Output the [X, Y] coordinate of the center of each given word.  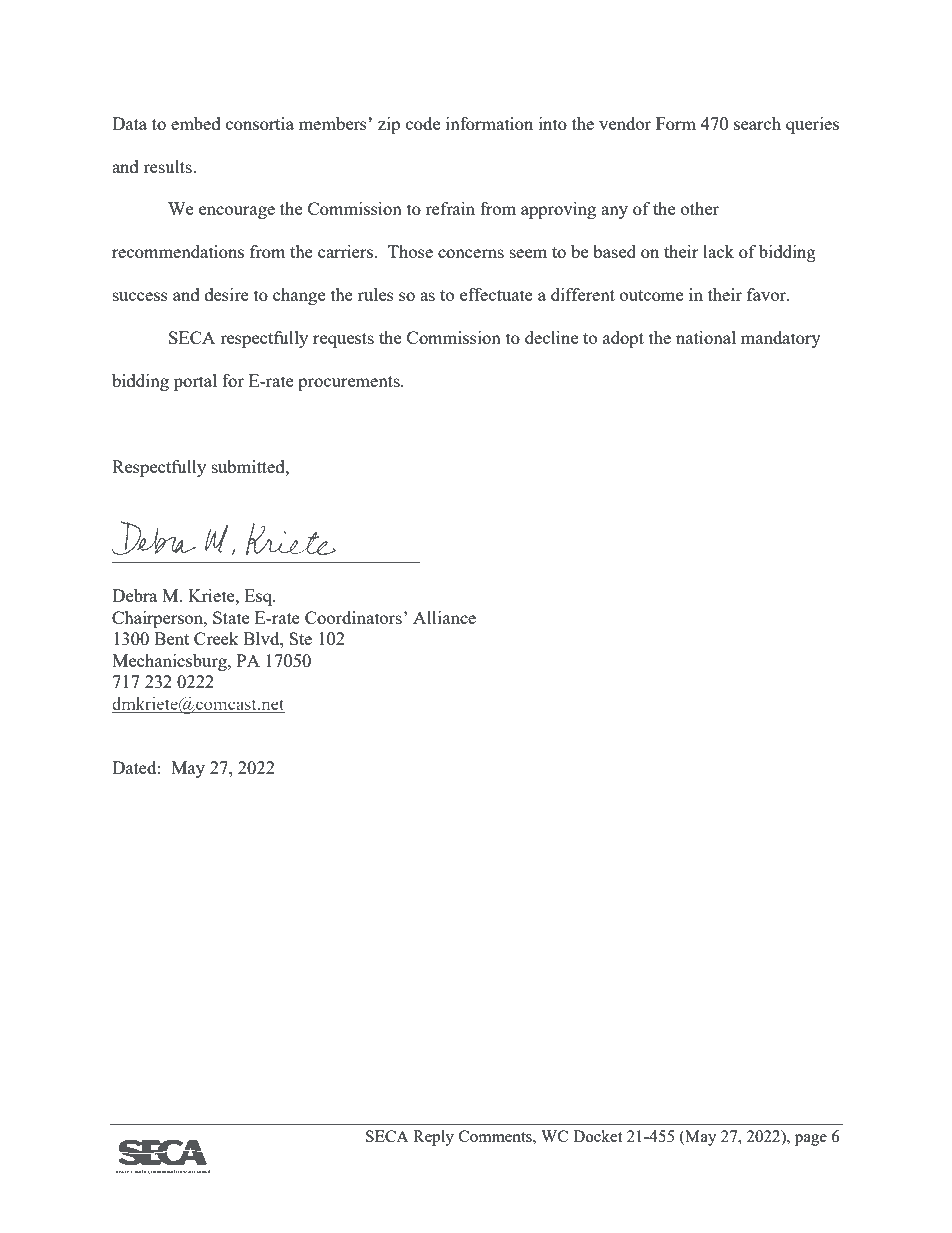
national [706, 337]
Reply [433, 1138]
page [811, 1140]
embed [196, 123]
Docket [597, 1136]
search [757, 123]
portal [195, 382]
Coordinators [353, 617]
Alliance [444, 617]
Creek [216, 638]
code [423, 123]
